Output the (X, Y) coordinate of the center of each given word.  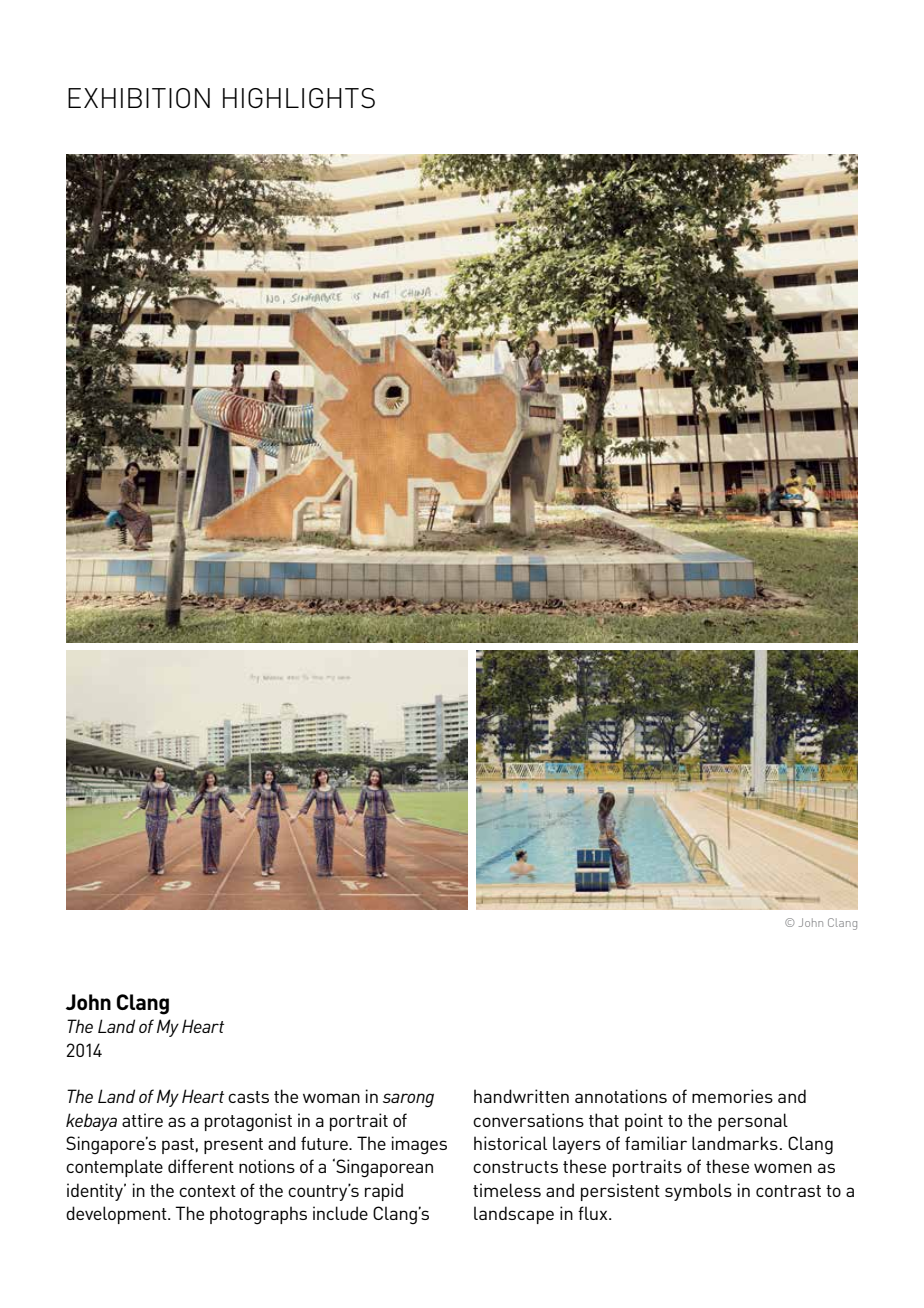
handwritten (521, 1096)
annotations (621, 1096)
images (419, 1145)
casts (248, 1097)
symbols (698, 1192)
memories (732, 1096)
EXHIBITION (139, 98)
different (201, 1166)
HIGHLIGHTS (299, 98)
